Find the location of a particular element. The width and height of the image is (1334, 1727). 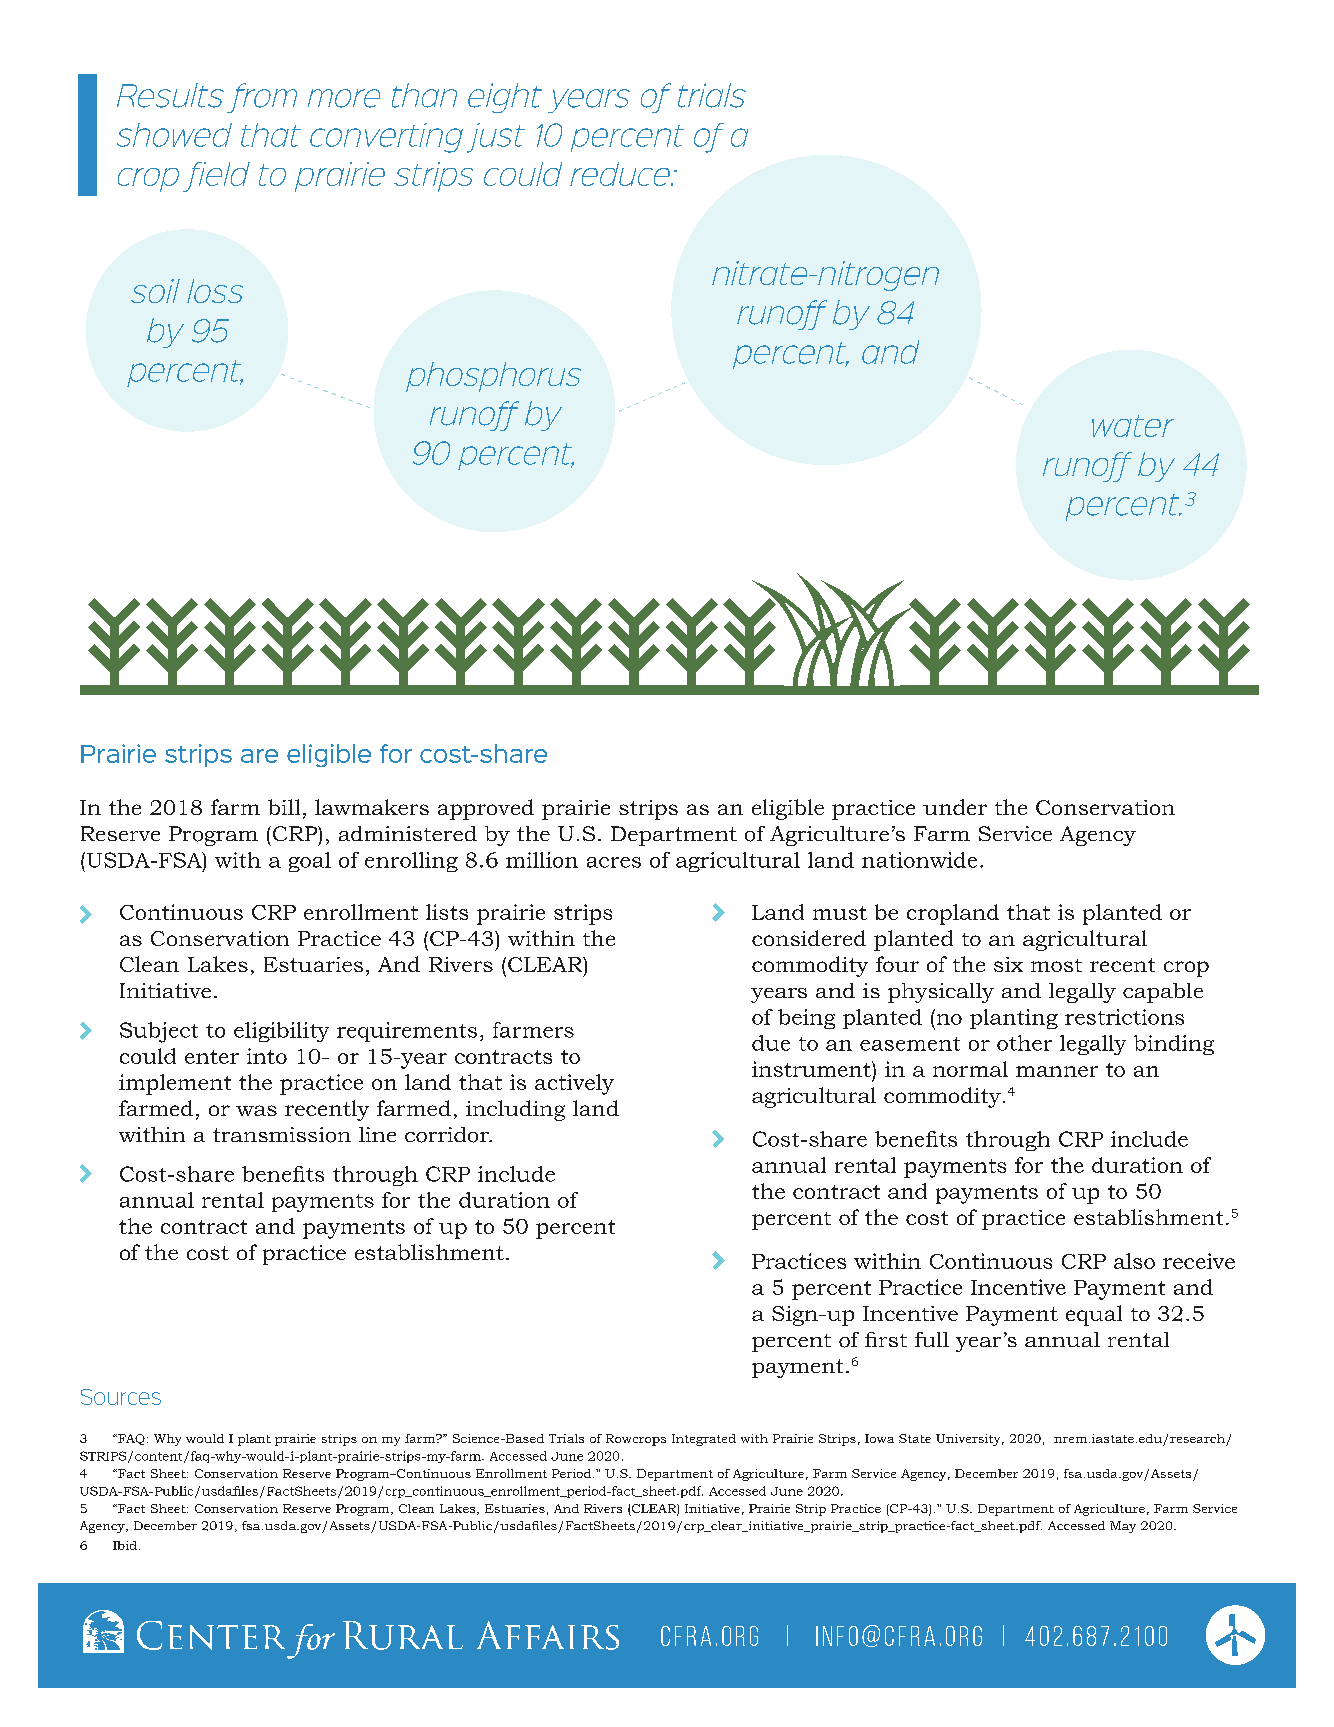

Ibid is located at coordinates (125, 1545).
